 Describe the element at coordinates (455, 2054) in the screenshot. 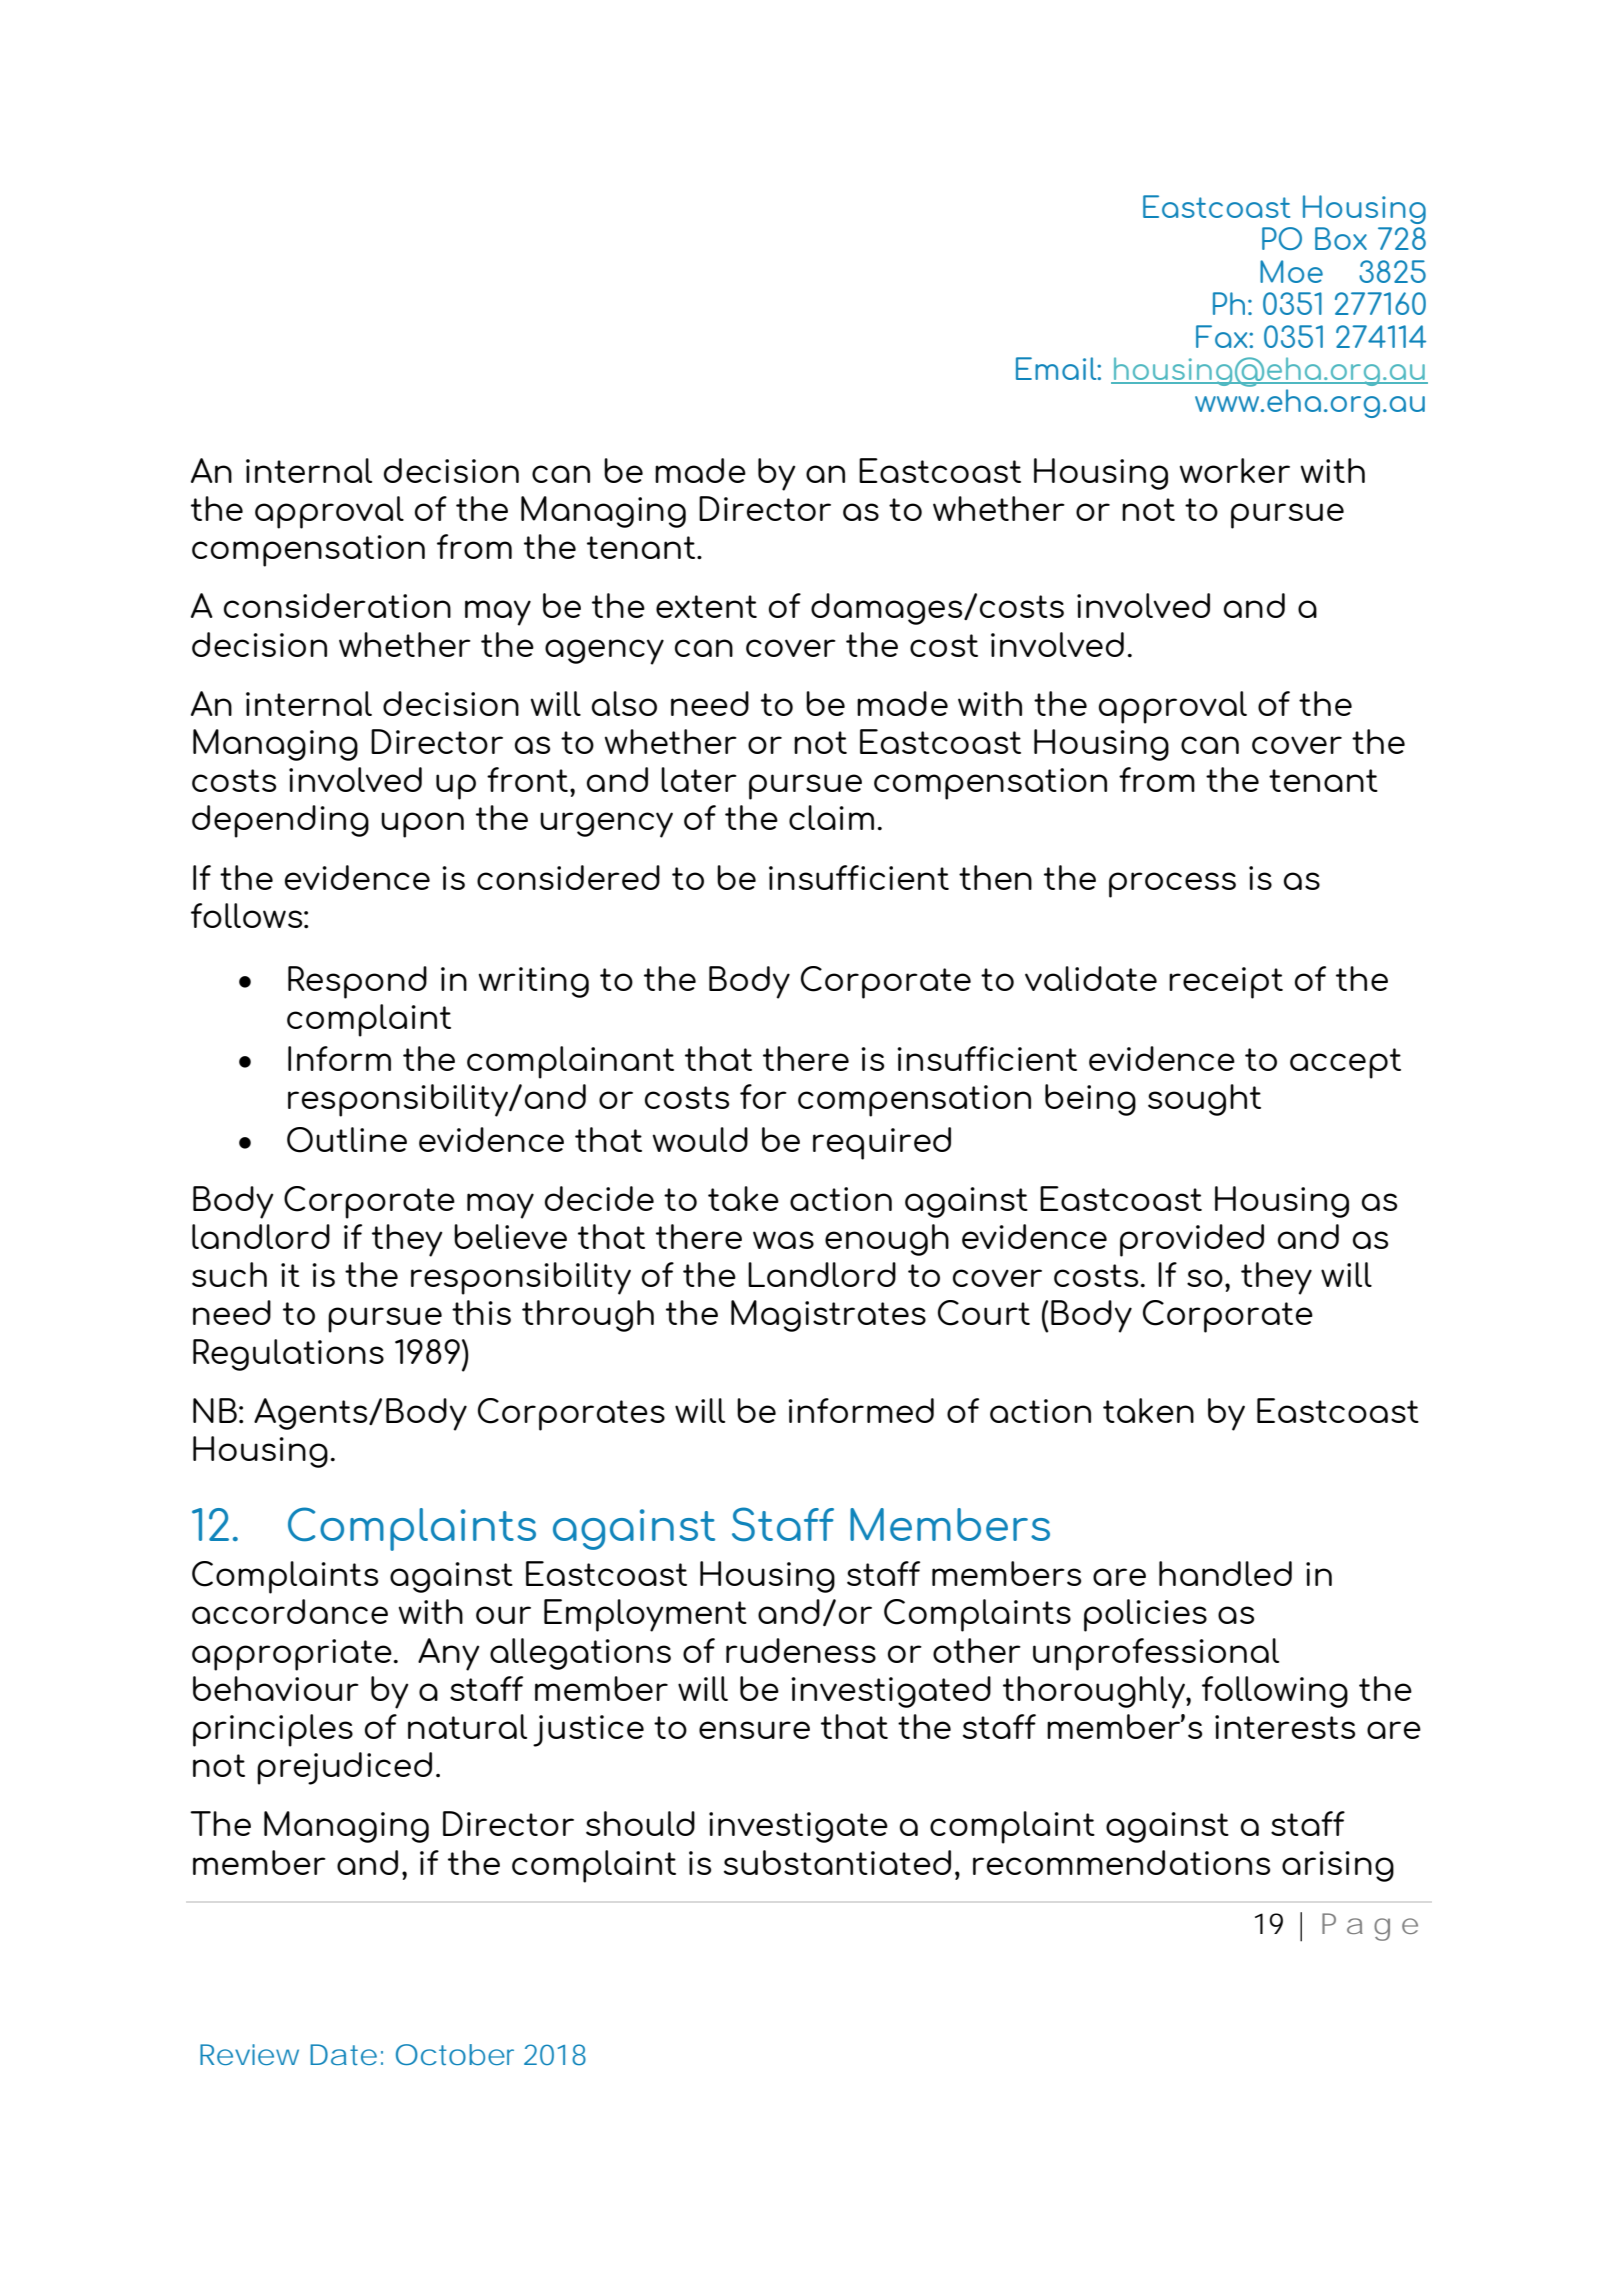

I see `October` at that location.
